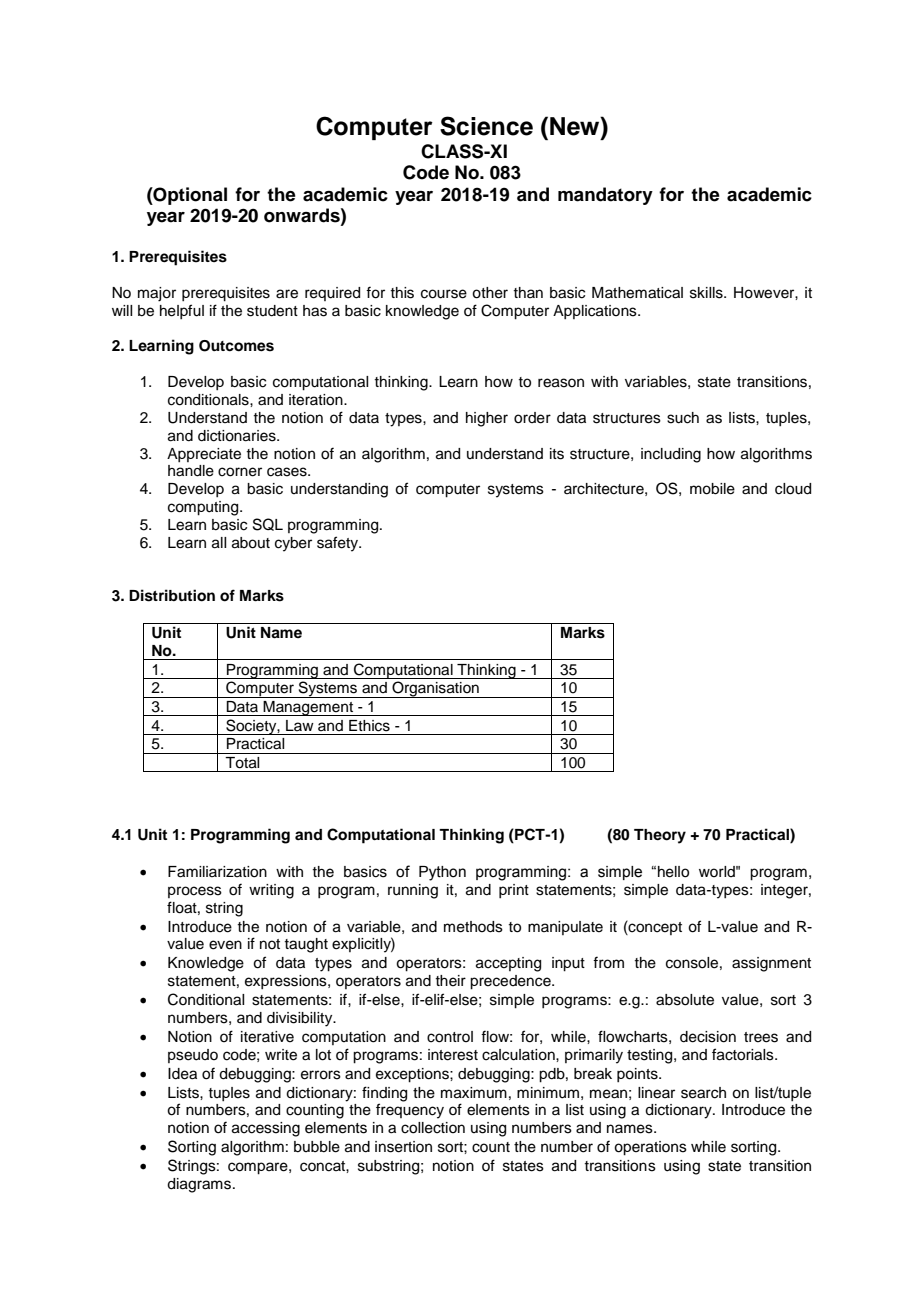 This image has height=1308, width=924. What do you see at coordinates (605, 196) in the image?
I see `mandatory` at bounding box center [605, 196].
